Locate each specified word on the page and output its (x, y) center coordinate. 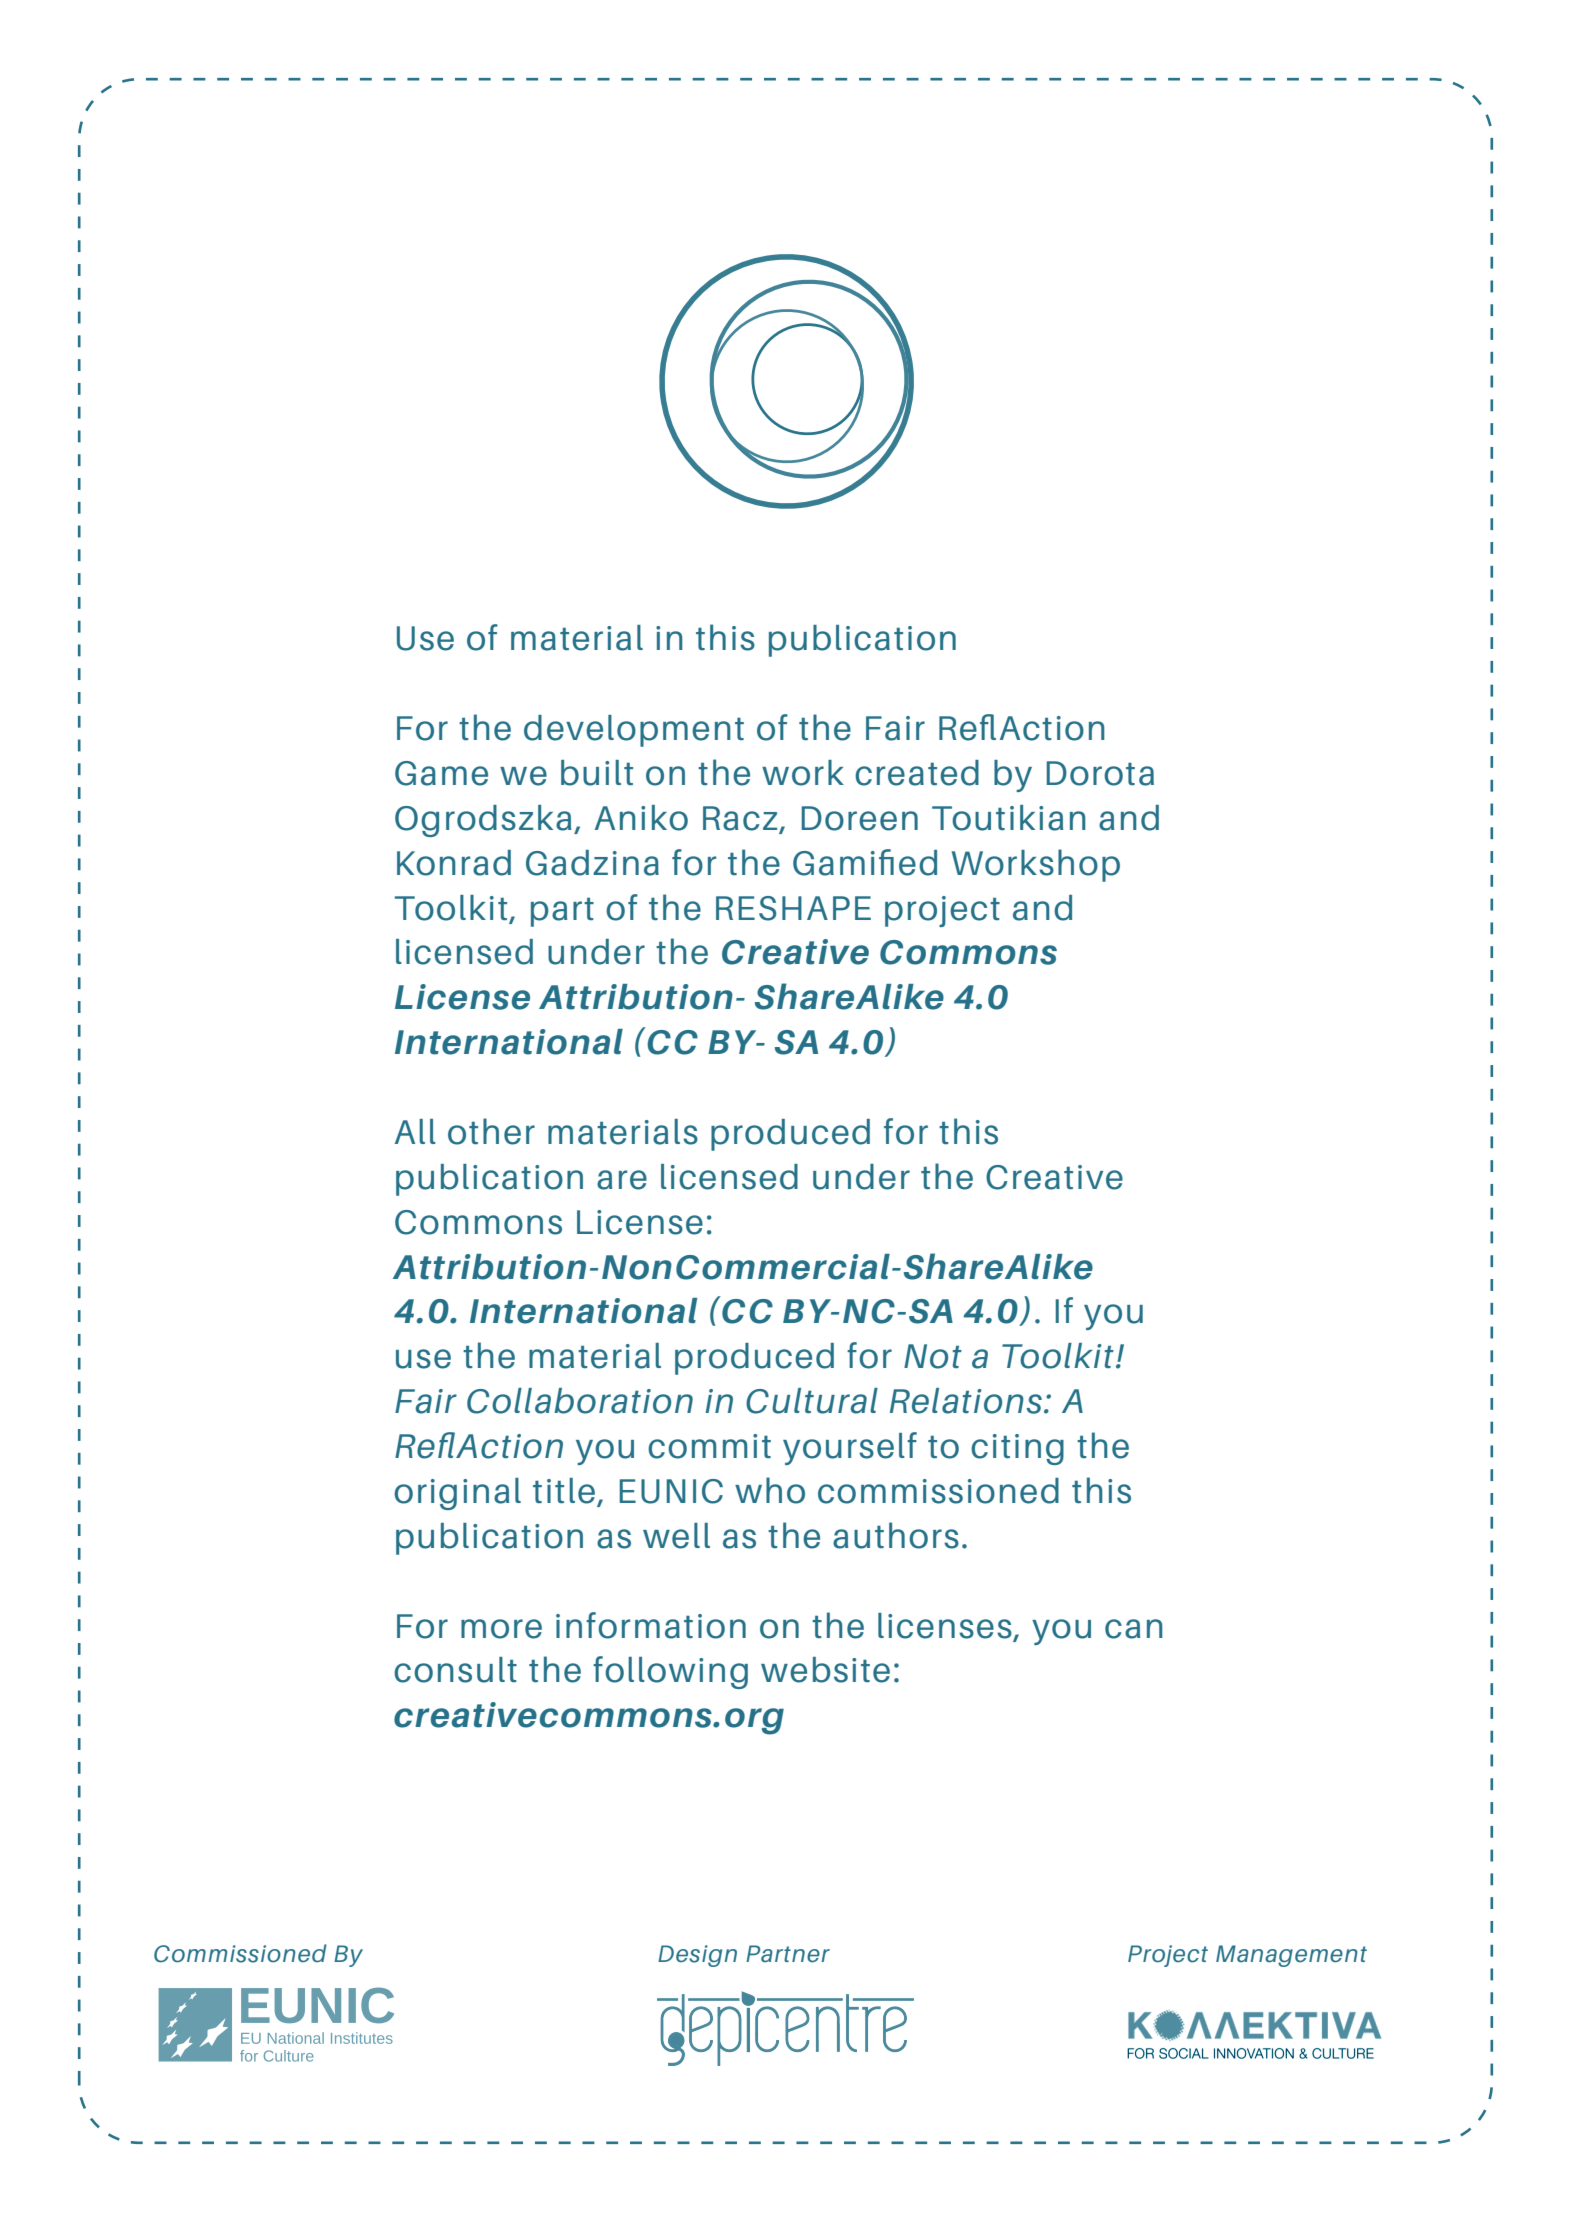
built (597, 773)
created (917, 773)
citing (1017, 1449)
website (825, 1670)
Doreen (860, 818)
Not (933, 1356)
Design (697, 1956)
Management (1291, 1956)
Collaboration (580, 1401)
